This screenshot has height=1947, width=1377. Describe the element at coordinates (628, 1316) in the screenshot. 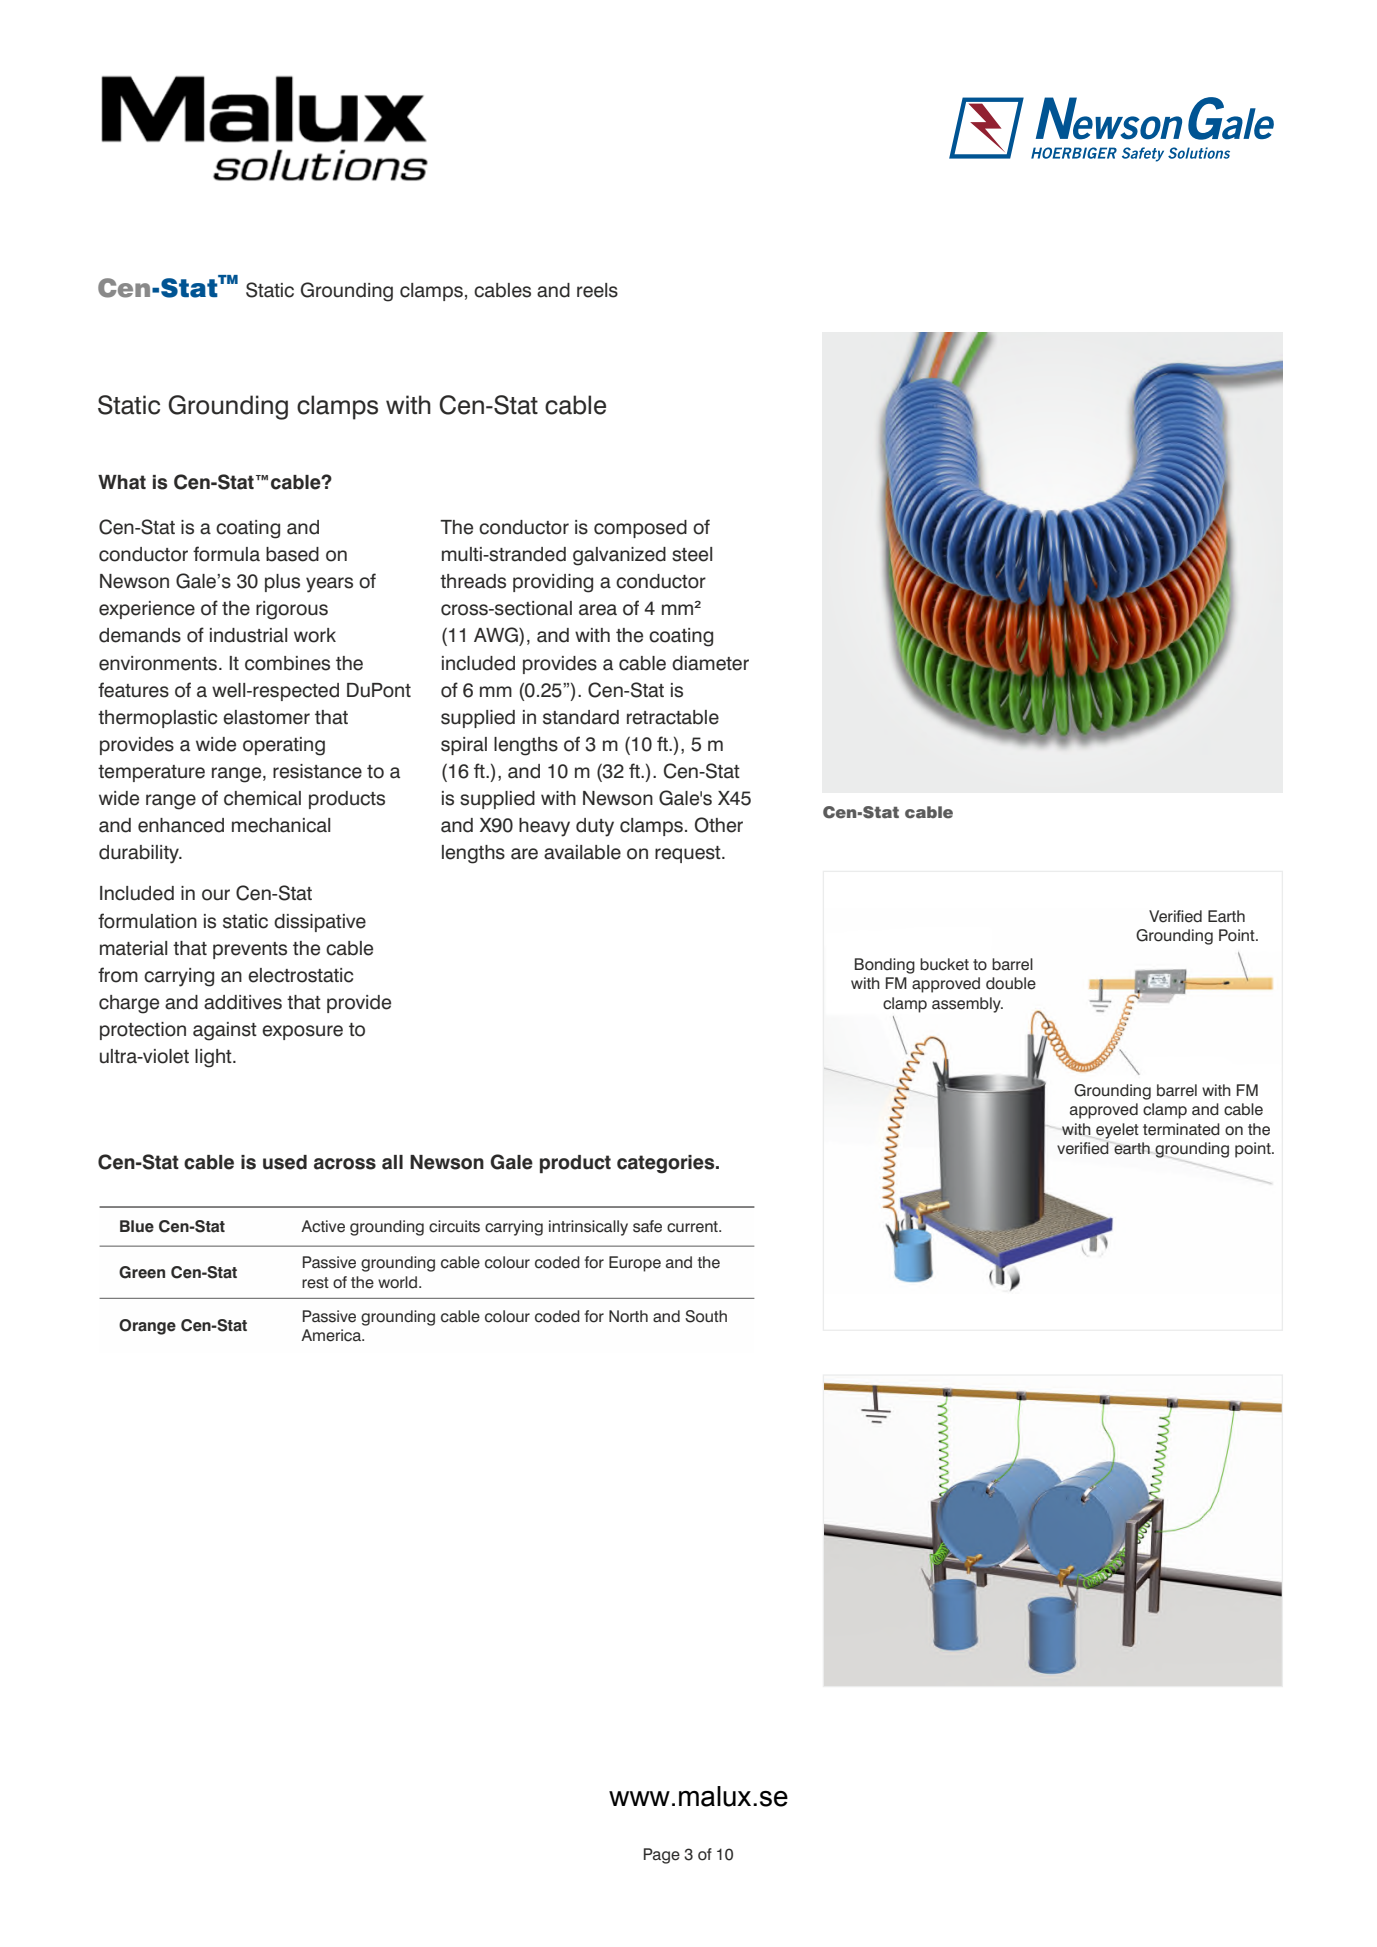

I see `North` at that location.
